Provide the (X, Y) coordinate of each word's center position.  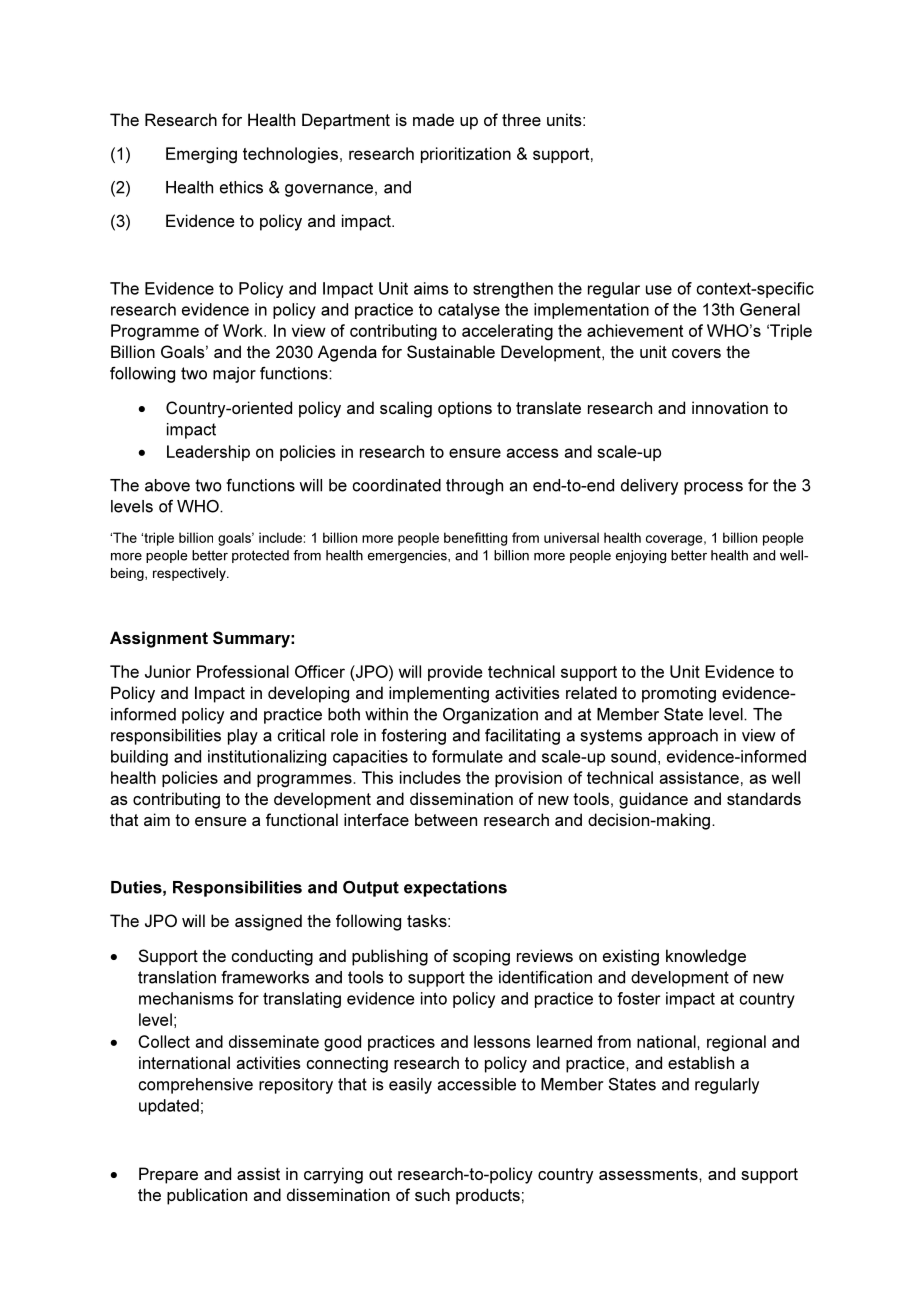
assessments (649, 1174)
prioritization (466, 155)
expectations (455, 889)
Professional (243, 671)
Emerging (201, 155)
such (432, 1194)
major (234, 375)
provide (455, 673)
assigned (268, 922)
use (659, 290)
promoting (679, 694)
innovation (730, 407)
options (465, 409)
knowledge (706, 957)
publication (207, 1196)
